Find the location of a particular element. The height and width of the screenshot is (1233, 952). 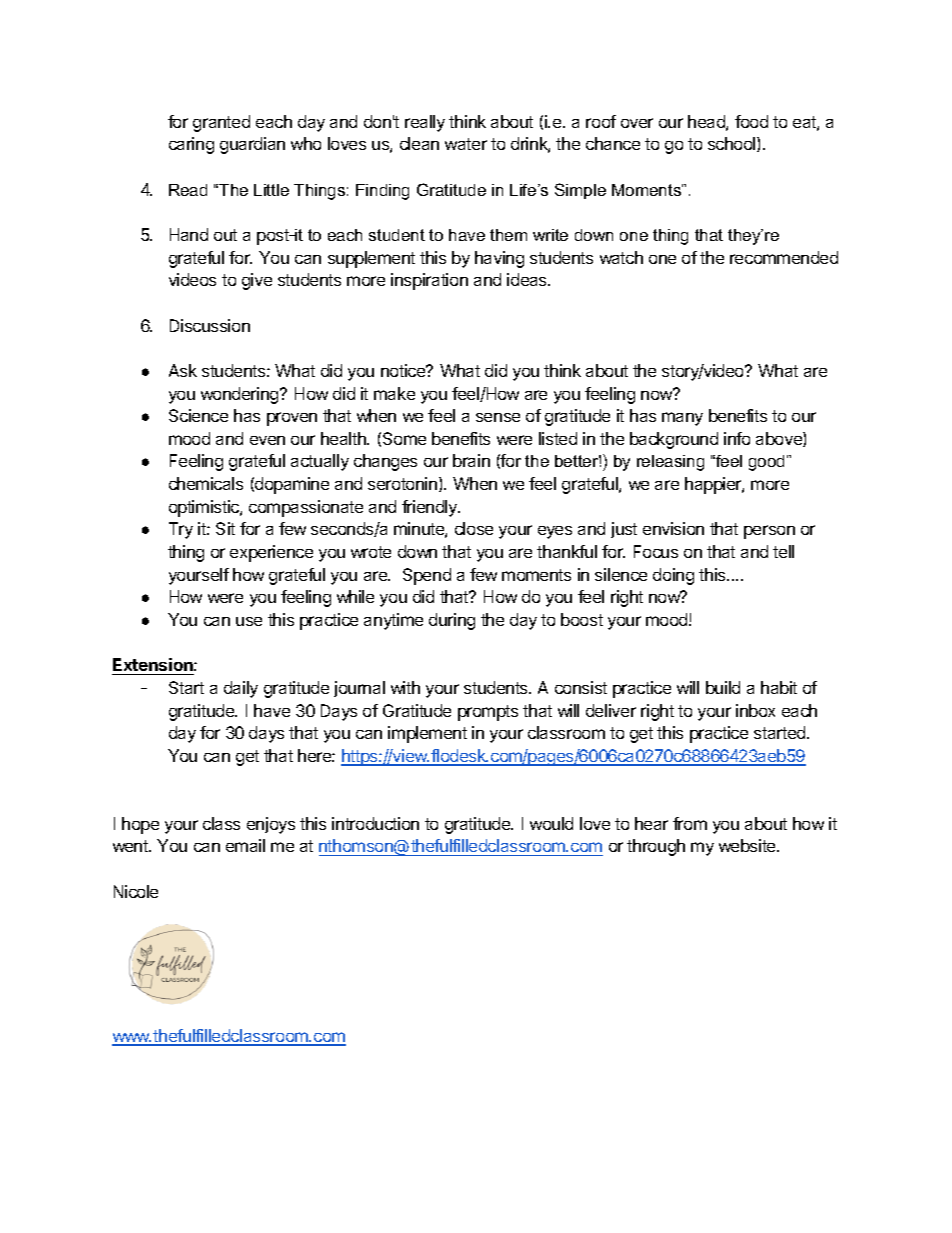

school is located at coordinates (733, 144).
